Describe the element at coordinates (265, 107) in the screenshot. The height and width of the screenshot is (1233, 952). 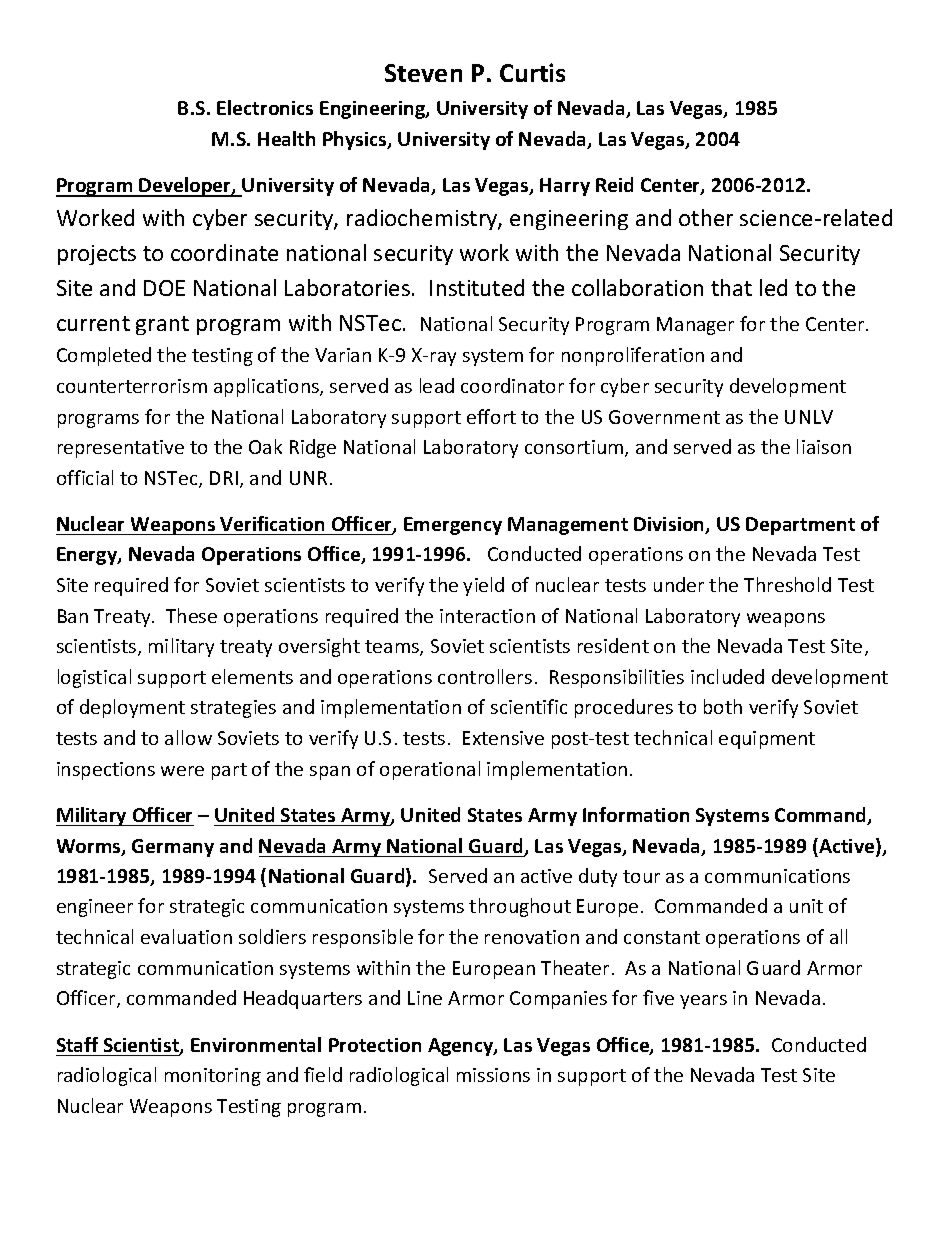
I see `Electronics` at that location.
